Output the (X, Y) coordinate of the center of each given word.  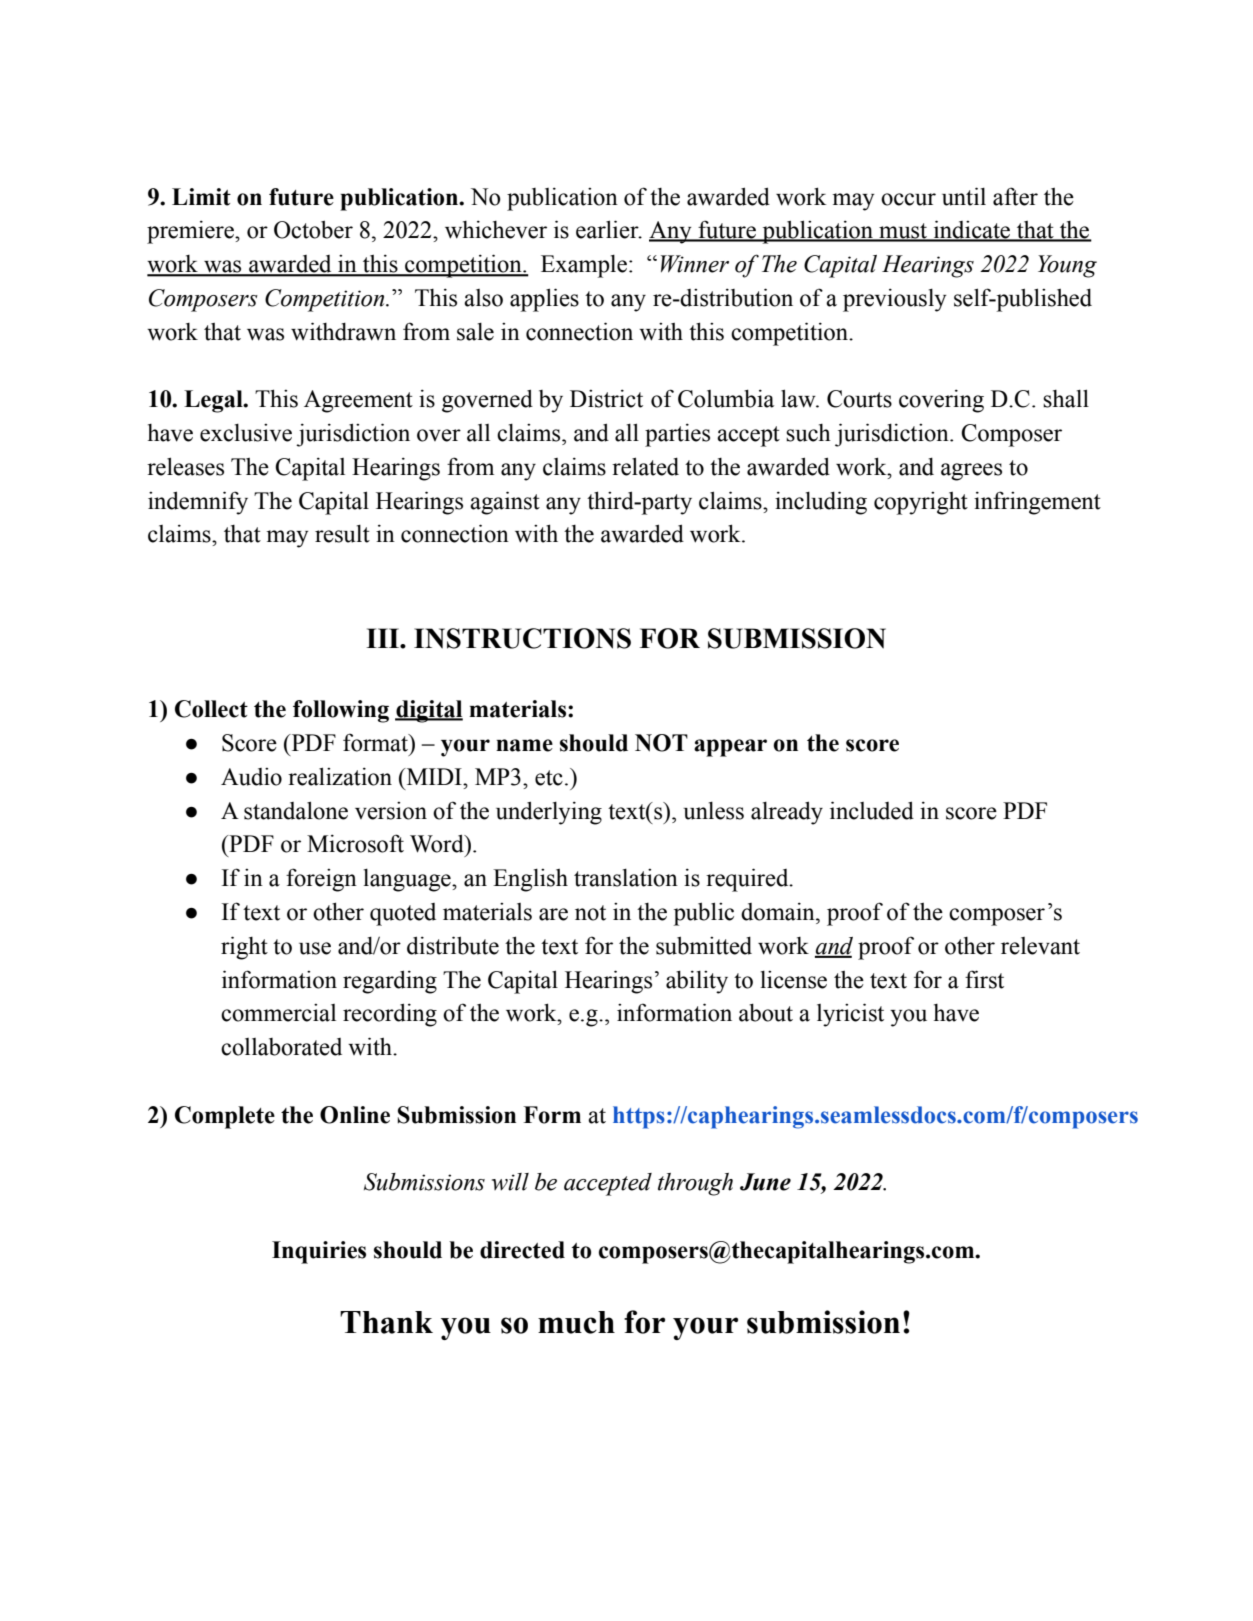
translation (626, 878)
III (383, 638)
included (872, 810)
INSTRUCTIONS (522, 638)
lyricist (850, 1015)
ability (697, 982)
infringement (1037, 503)
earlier (608, 229)
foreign (321, 880)
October (313, 229)
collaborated (281, 1047)
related (645, 466)
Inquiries (319, 1252)
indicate (972, 230)
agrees (971, 472)
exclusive (246, 433)
